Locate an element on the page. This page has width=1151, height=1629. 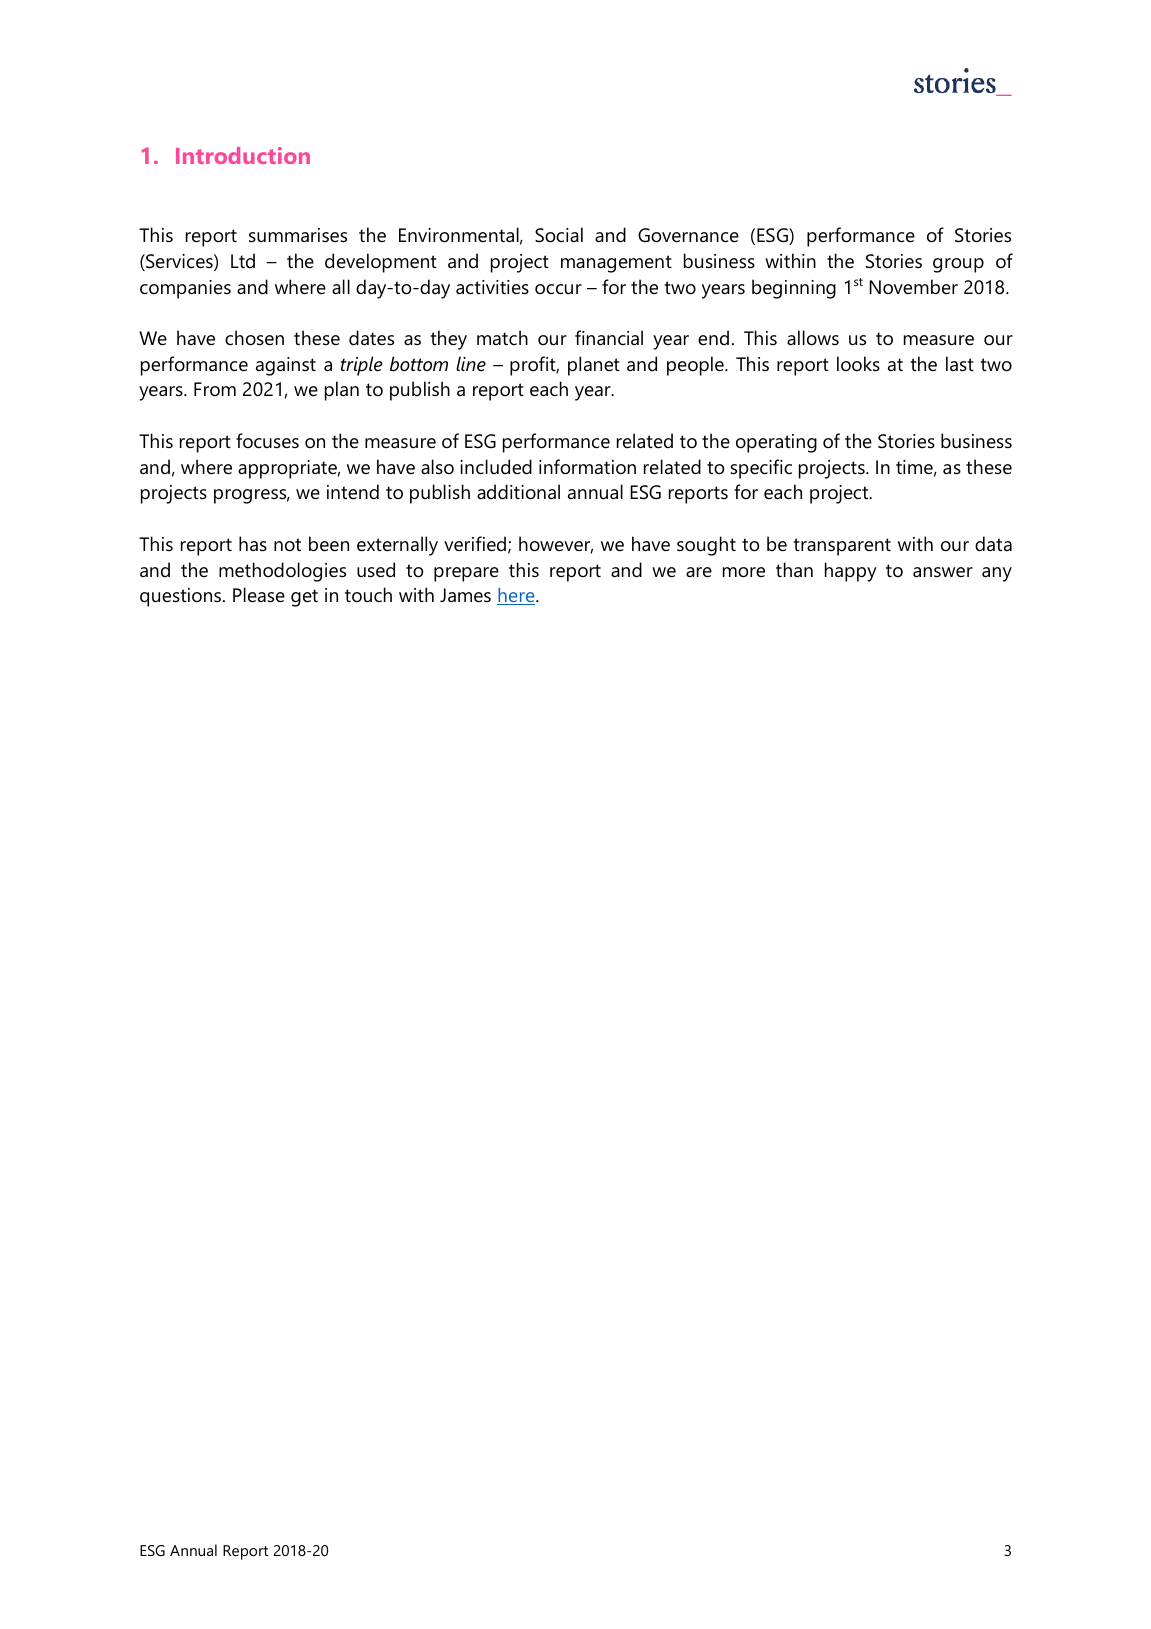
James is located at coordinates (465, 595).
